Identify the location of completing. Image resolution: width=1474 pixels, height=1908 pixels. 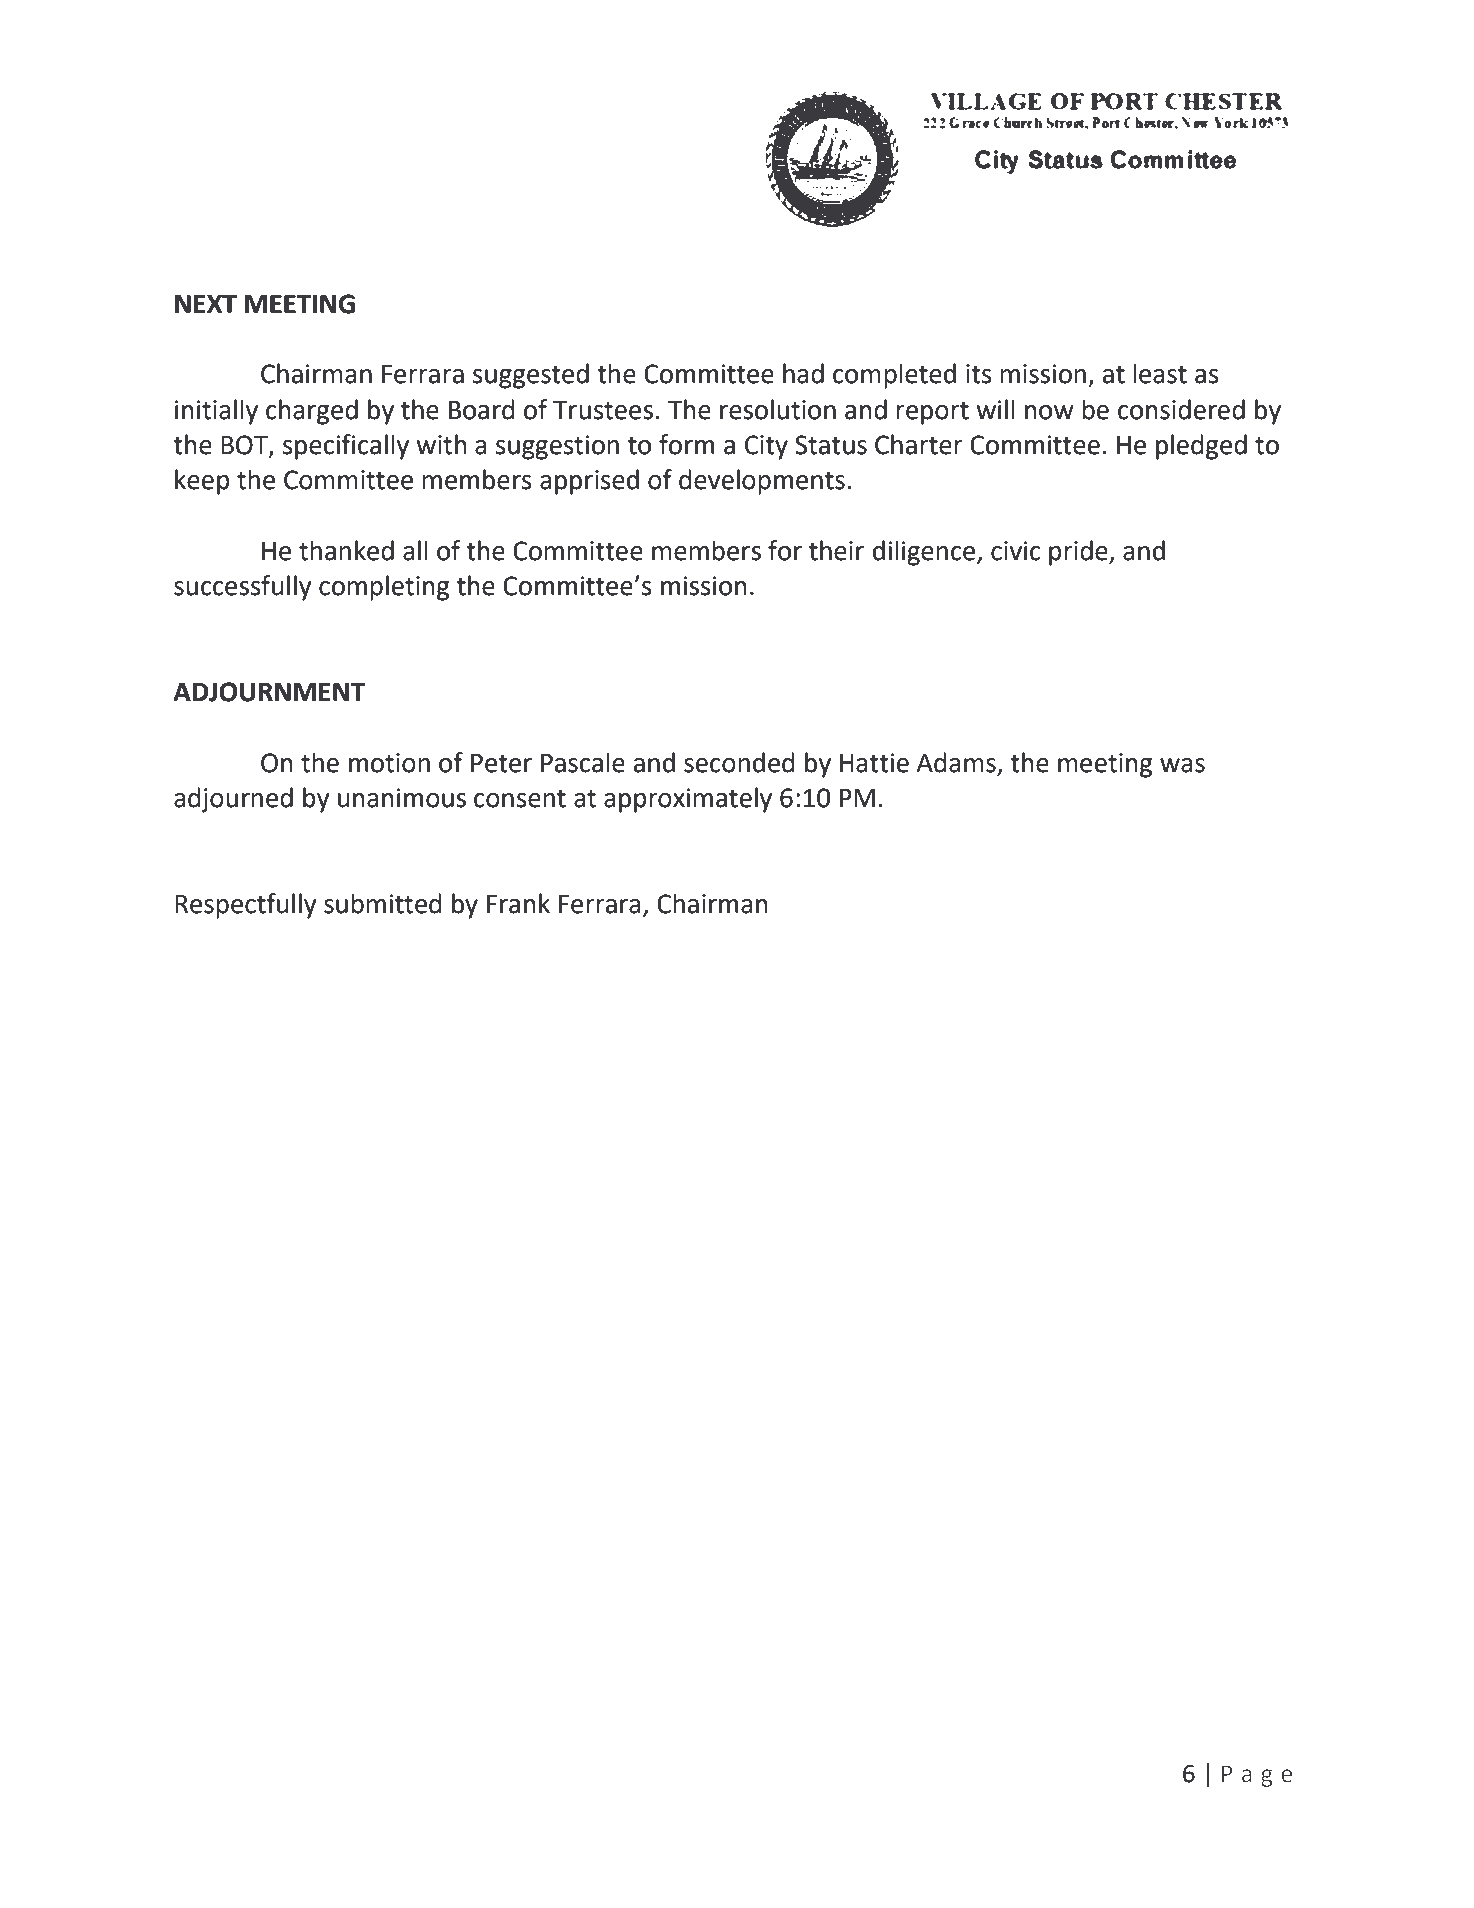
(384, 588).
